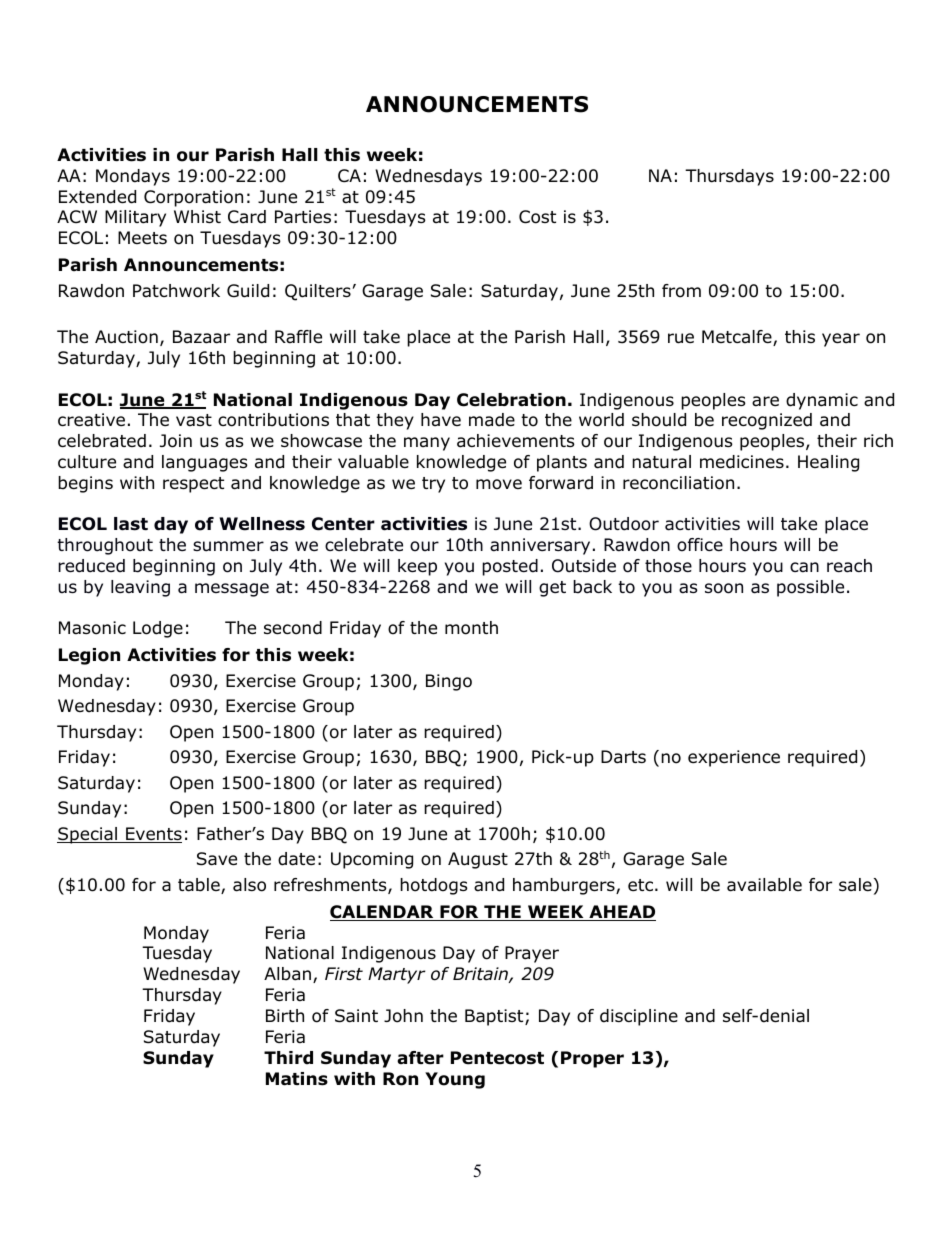 Image resolution: width=952 pixels, height=1233 pixels. I want to click on Parties, so click(303, 217).
